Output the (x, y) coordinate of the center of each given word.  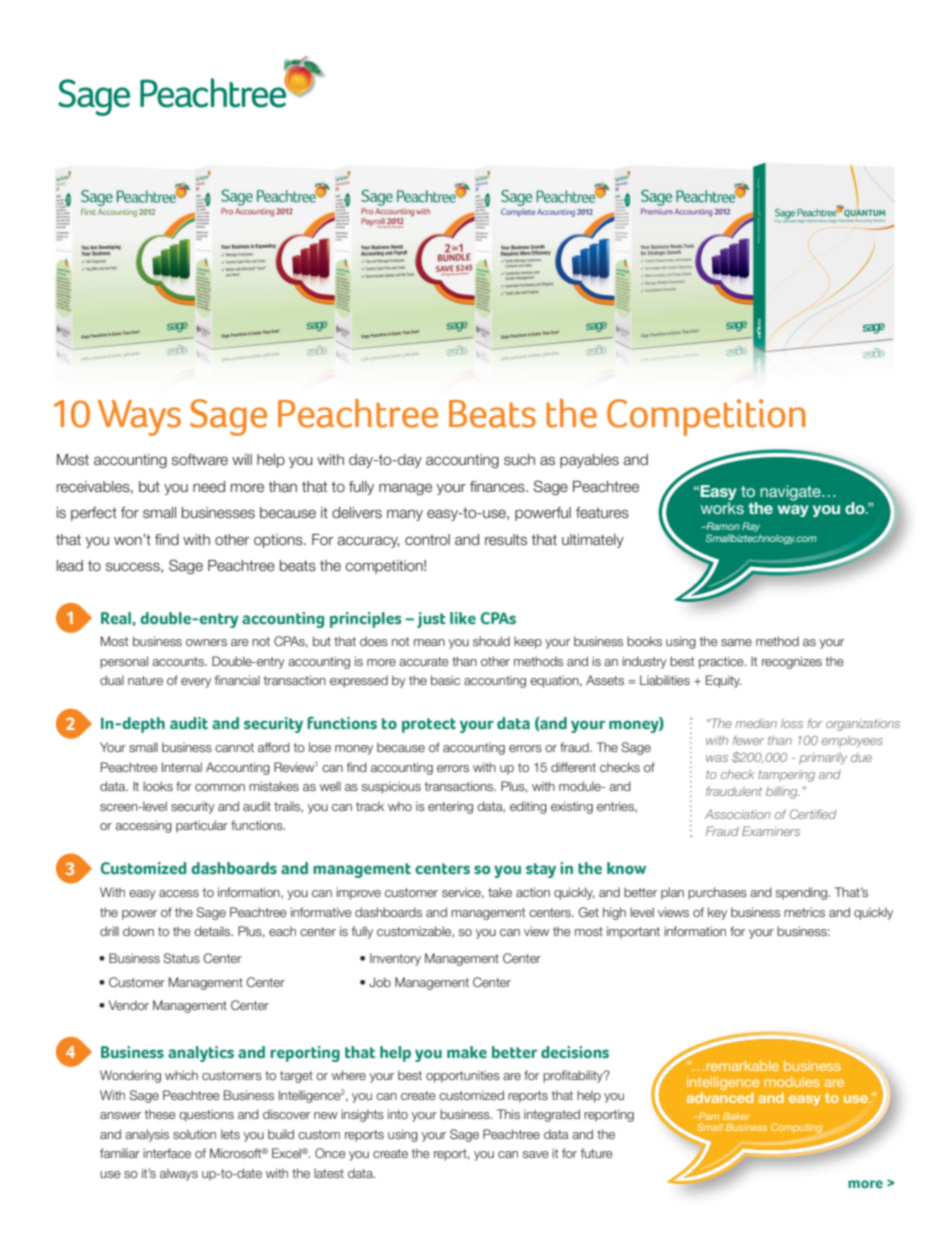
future (596, 1153)
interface (167, 1153)
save (535, 1154)
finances (498, 487)
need (209, 487)
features (602, 513)
